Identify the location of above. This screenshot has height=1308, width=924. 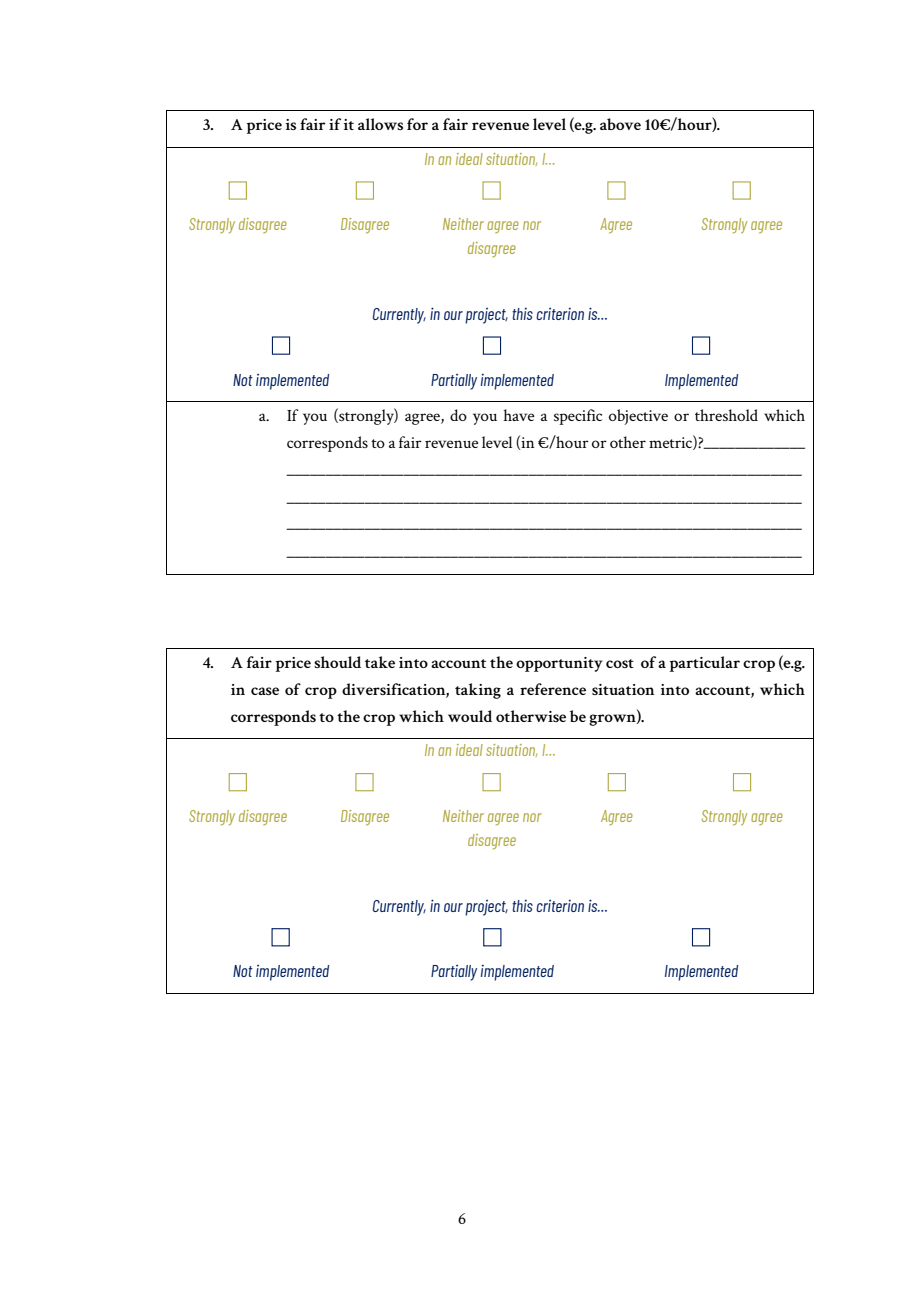
(620, 124).
